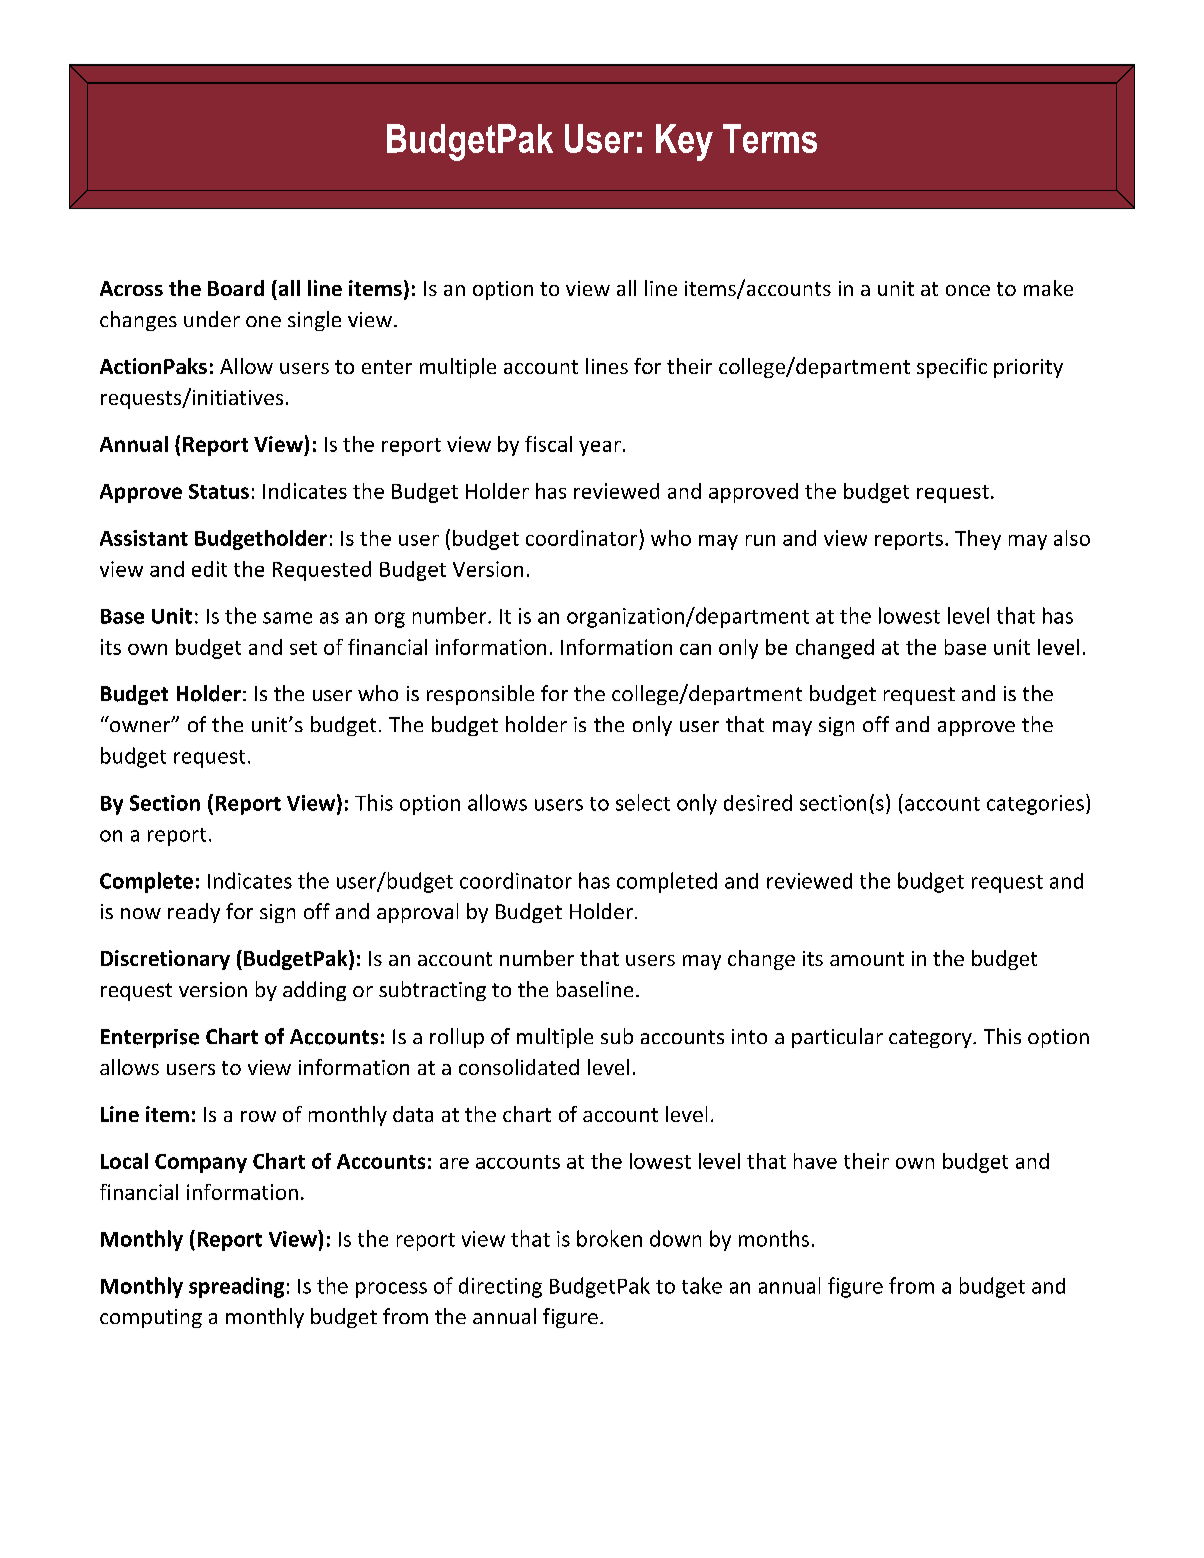  What do you see at coordinates (867, 959) in the page?
I see `amount` at bounding box center [867, 959].
